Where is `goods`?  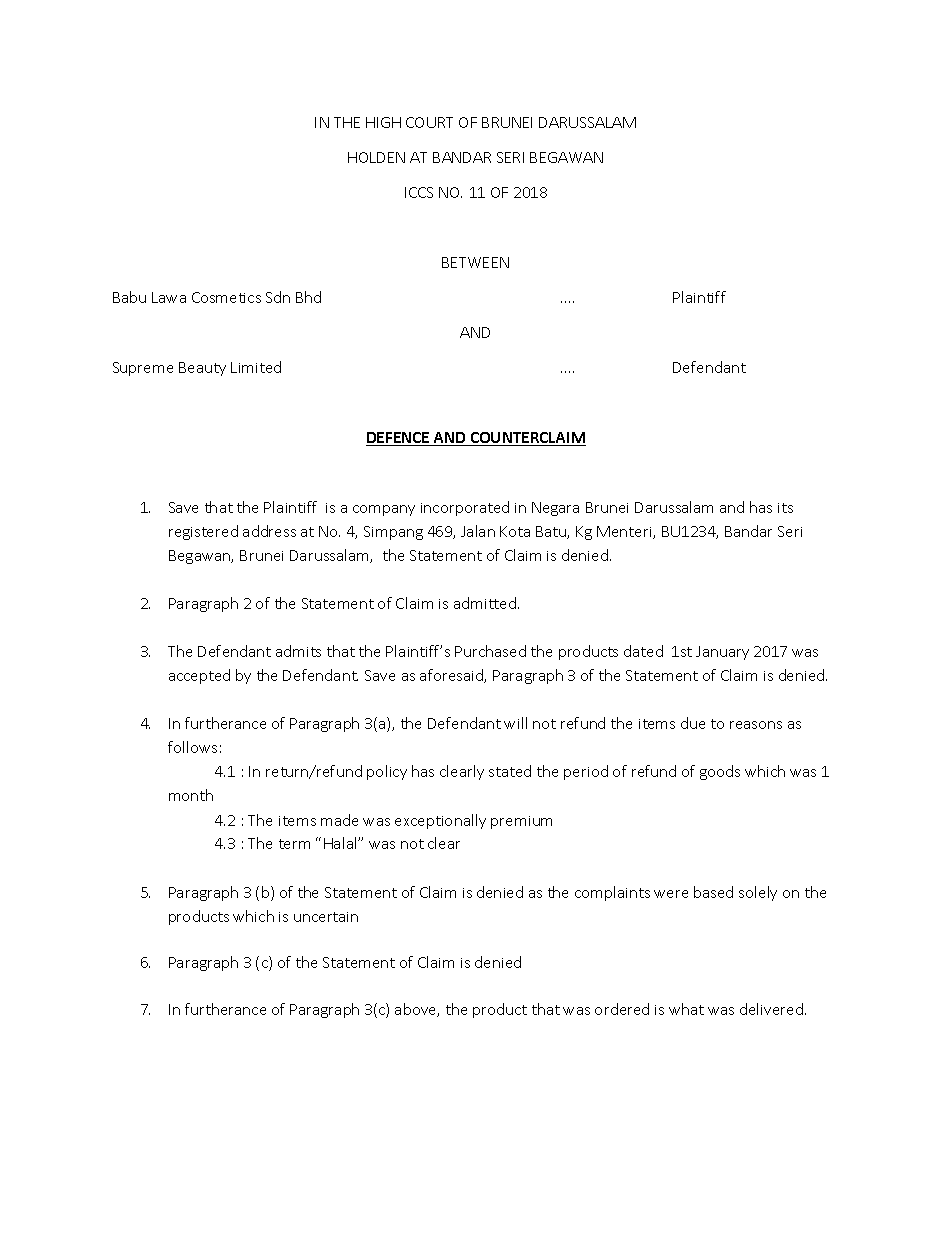
goods is located at coordinates (720, 772).
